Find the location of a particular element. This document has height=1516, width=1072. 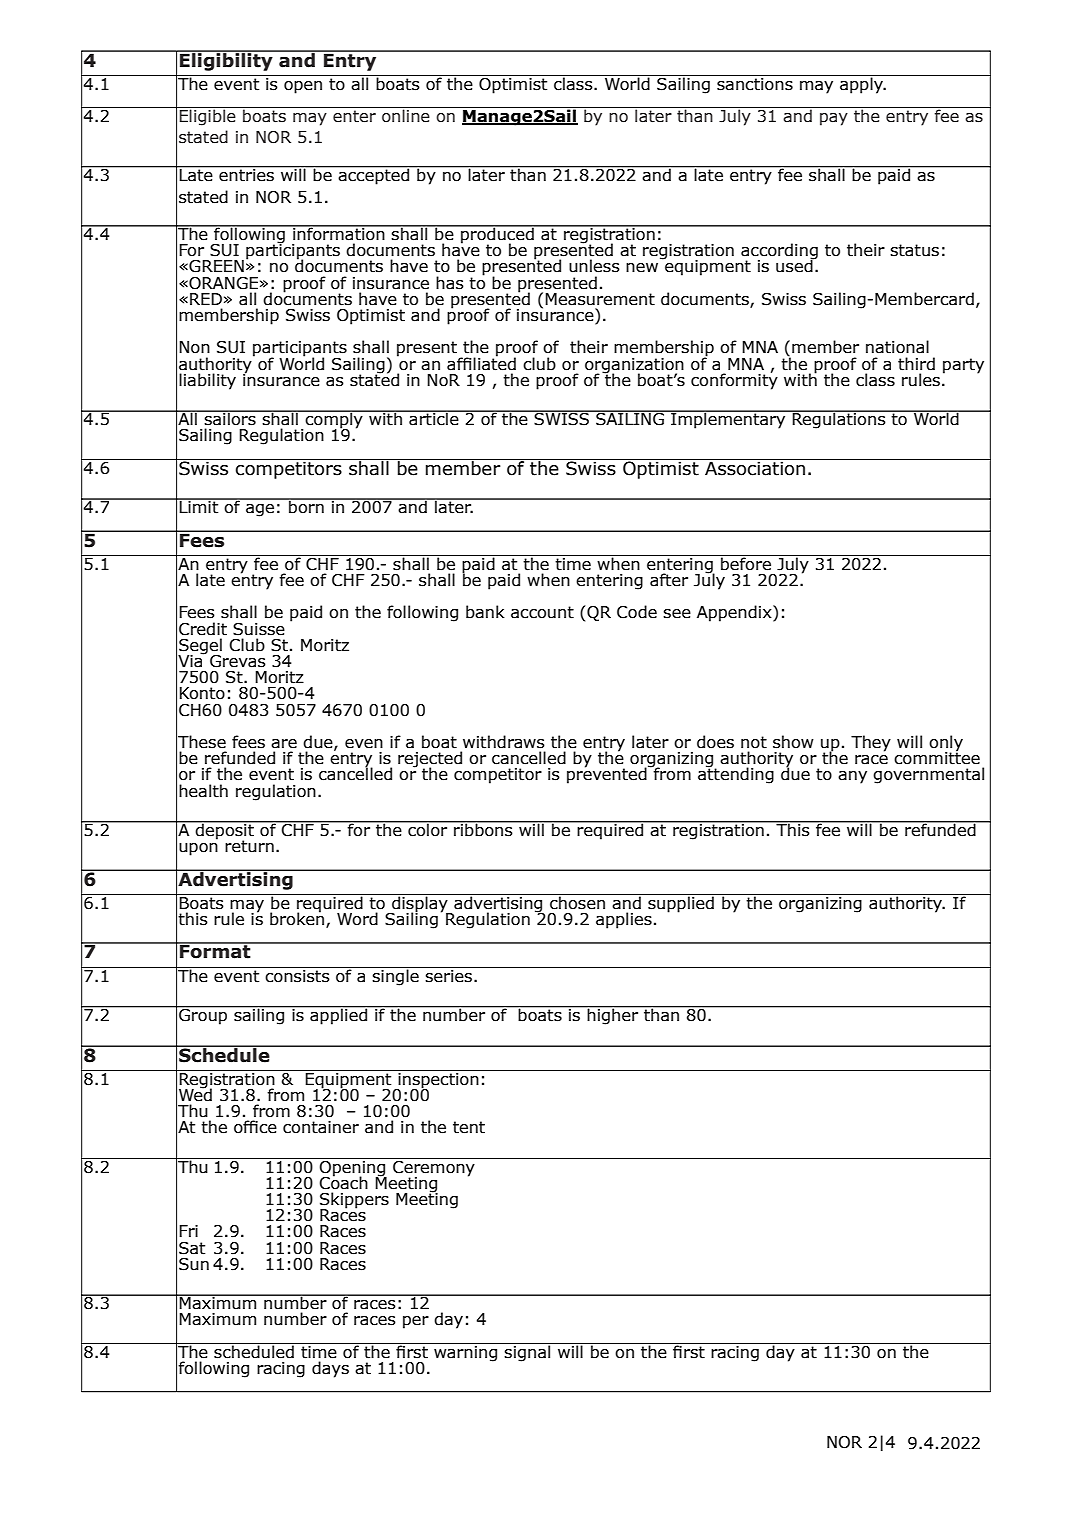

days is located at coordinates (330, 1369).
